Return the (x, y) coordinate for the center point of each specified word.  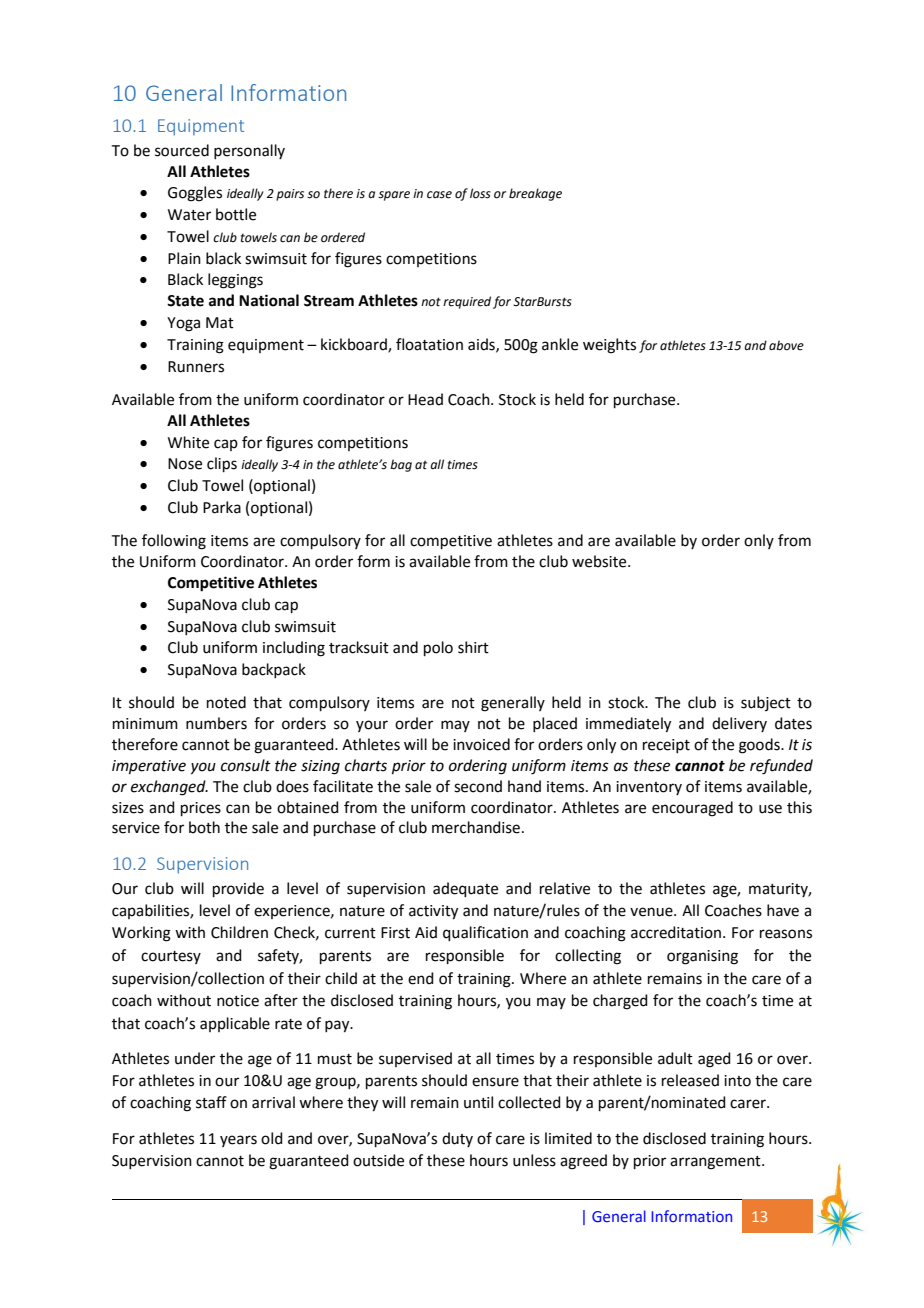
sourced (182, 150)
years (238, 1141)
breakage (535, 194)
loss (480, 193)
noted (226, 702)
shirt (473, 647)
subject (766, 703)
